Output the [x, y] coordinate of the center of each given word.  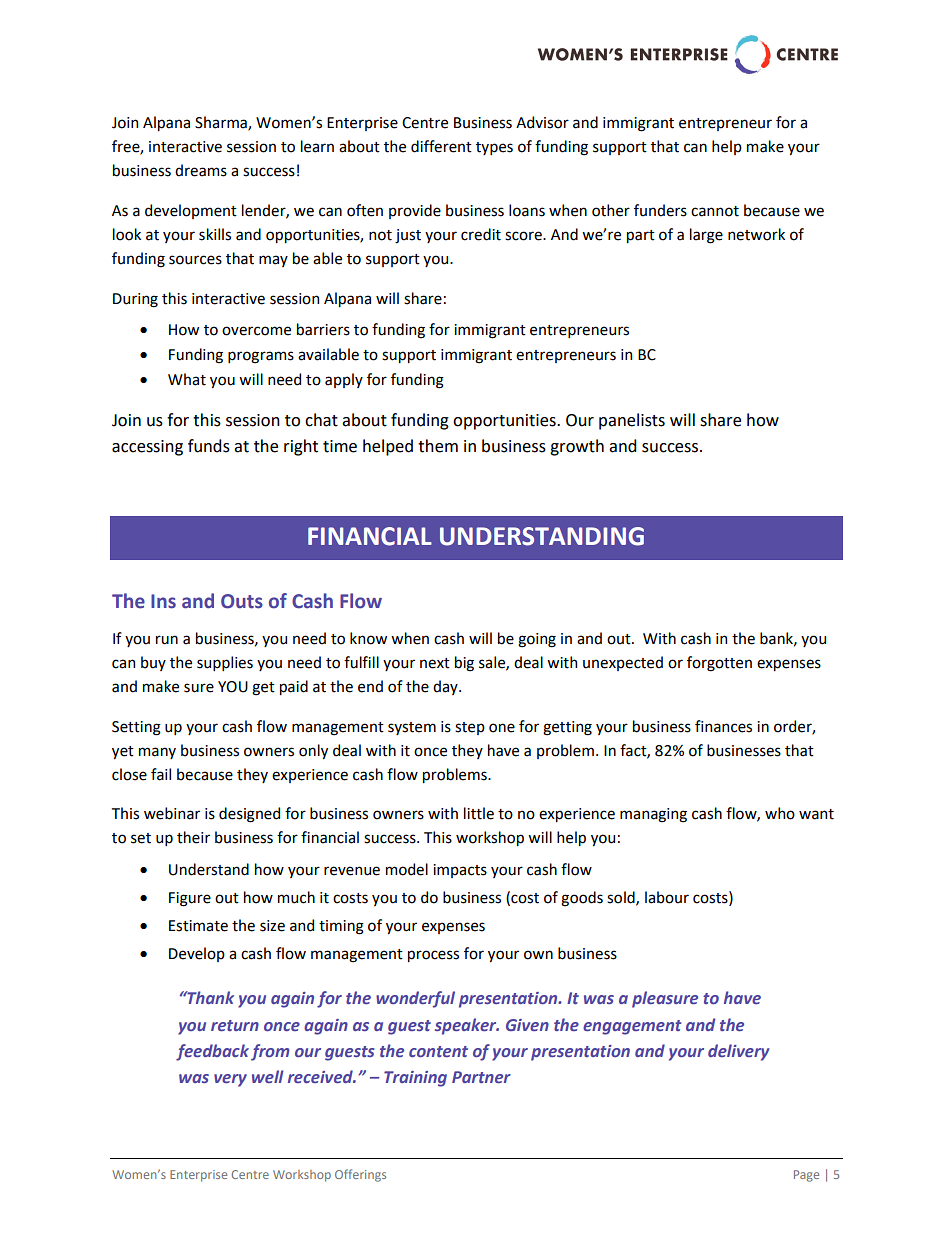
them [438, 446]
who [780, 813]
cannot [715, 211]
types [494, 148]
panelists [632, 421]
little [479, 813]
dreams [201, 170]
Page [806, 1176]
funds [209, 446]
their [193, 837]
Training [415, 1079]
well [268, 1076]
